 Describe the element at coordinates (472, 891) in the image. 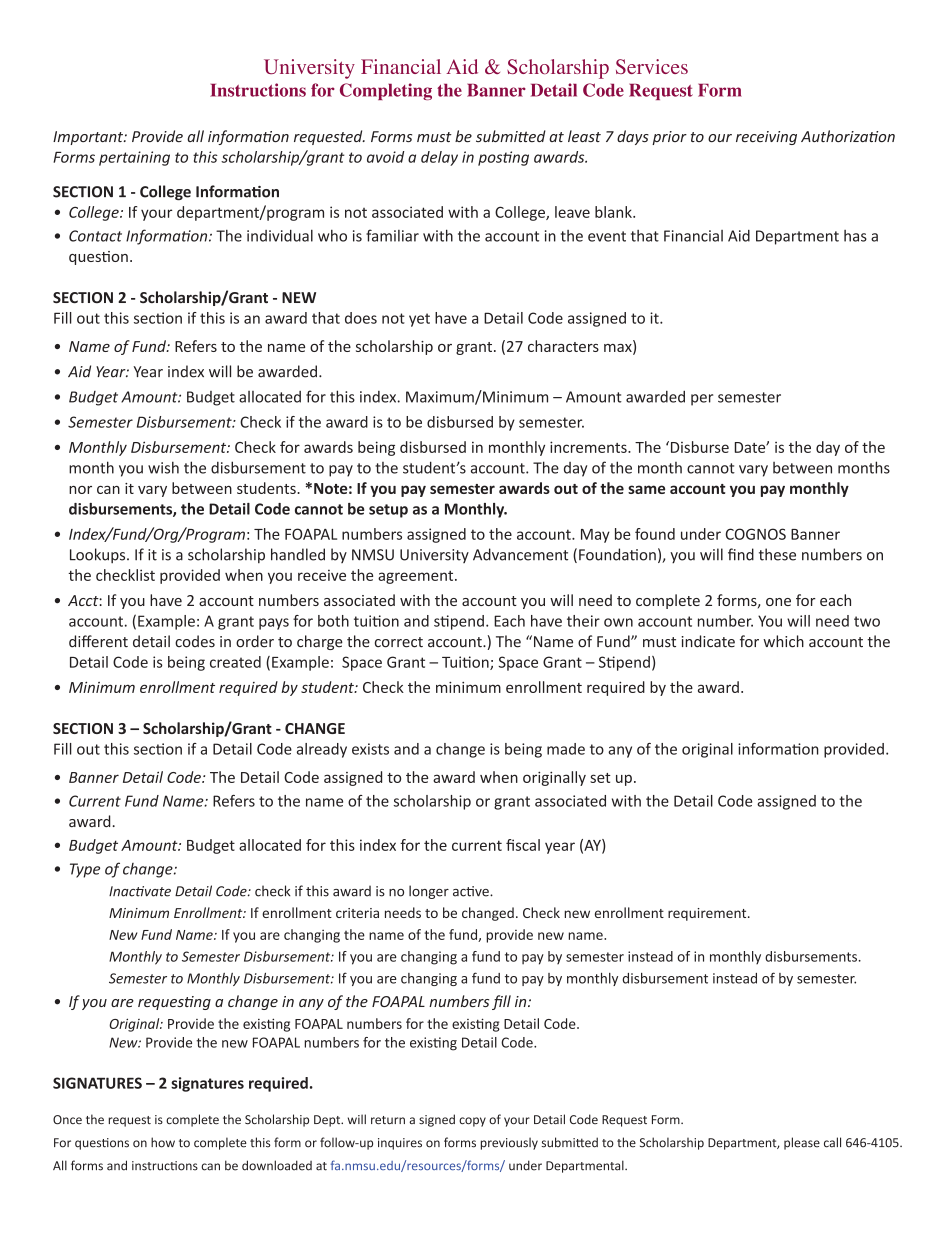

I see `active` at that location.
